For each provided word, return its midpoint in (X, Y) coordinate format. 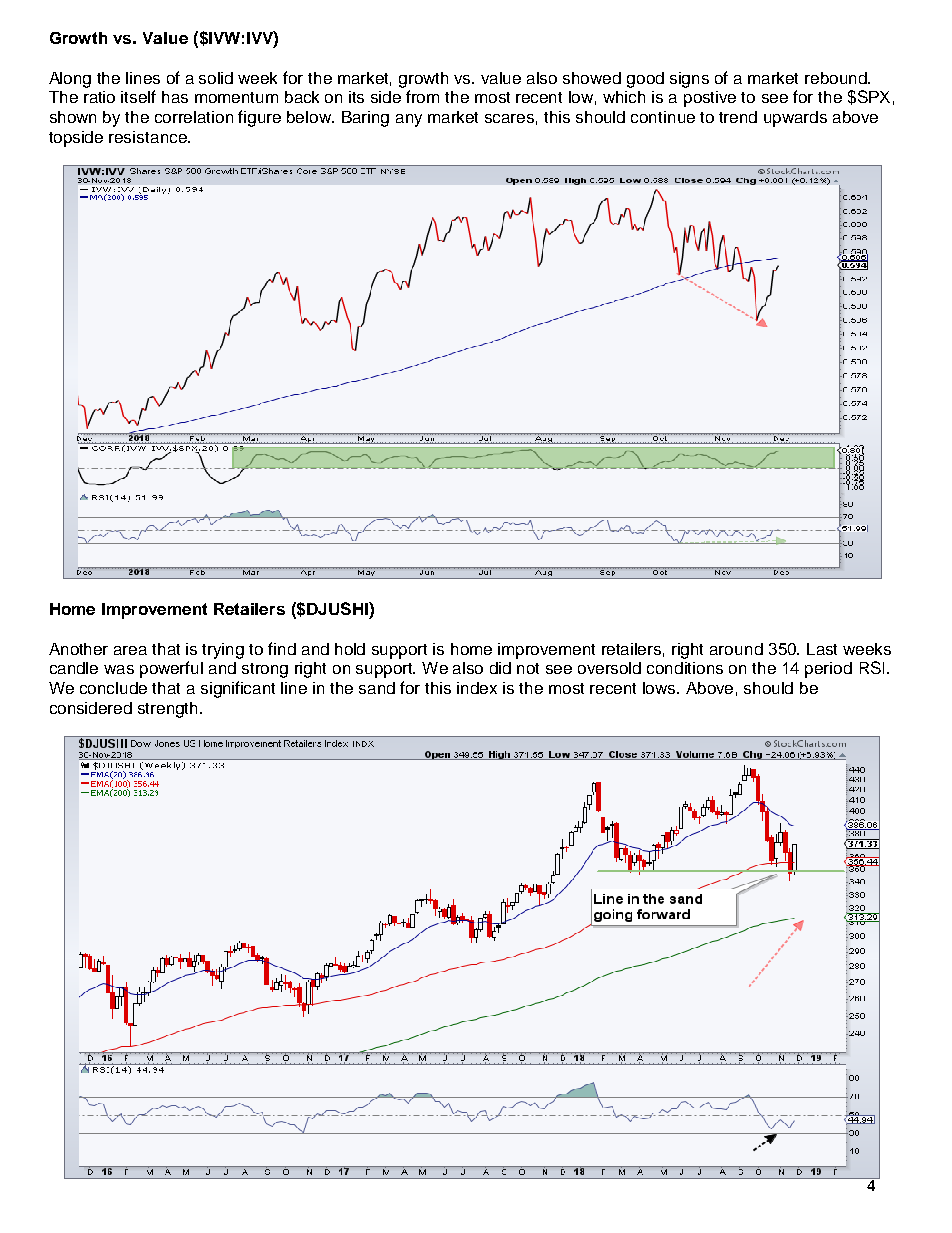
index (477, 688)
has (175, 97)
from (422, 96)
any (409, 120)
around (736, 649)
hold (350, 649)
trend (738, 117)
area (130, 650)
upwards (795, 119)
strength (169, 710)
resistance (149, 137)
